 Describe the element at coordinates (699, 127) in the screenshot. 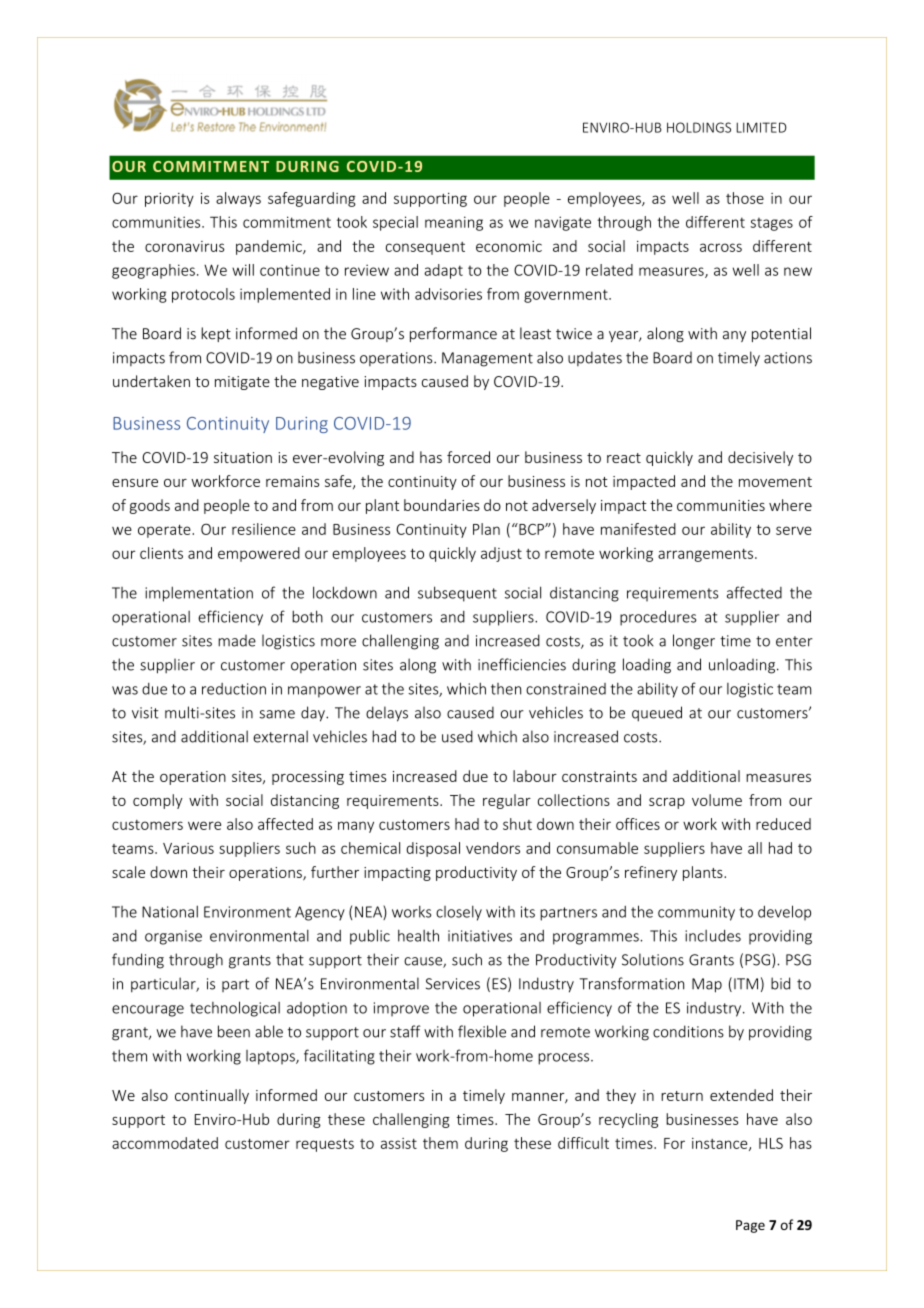

I see `HOLDINGS` at that location.
